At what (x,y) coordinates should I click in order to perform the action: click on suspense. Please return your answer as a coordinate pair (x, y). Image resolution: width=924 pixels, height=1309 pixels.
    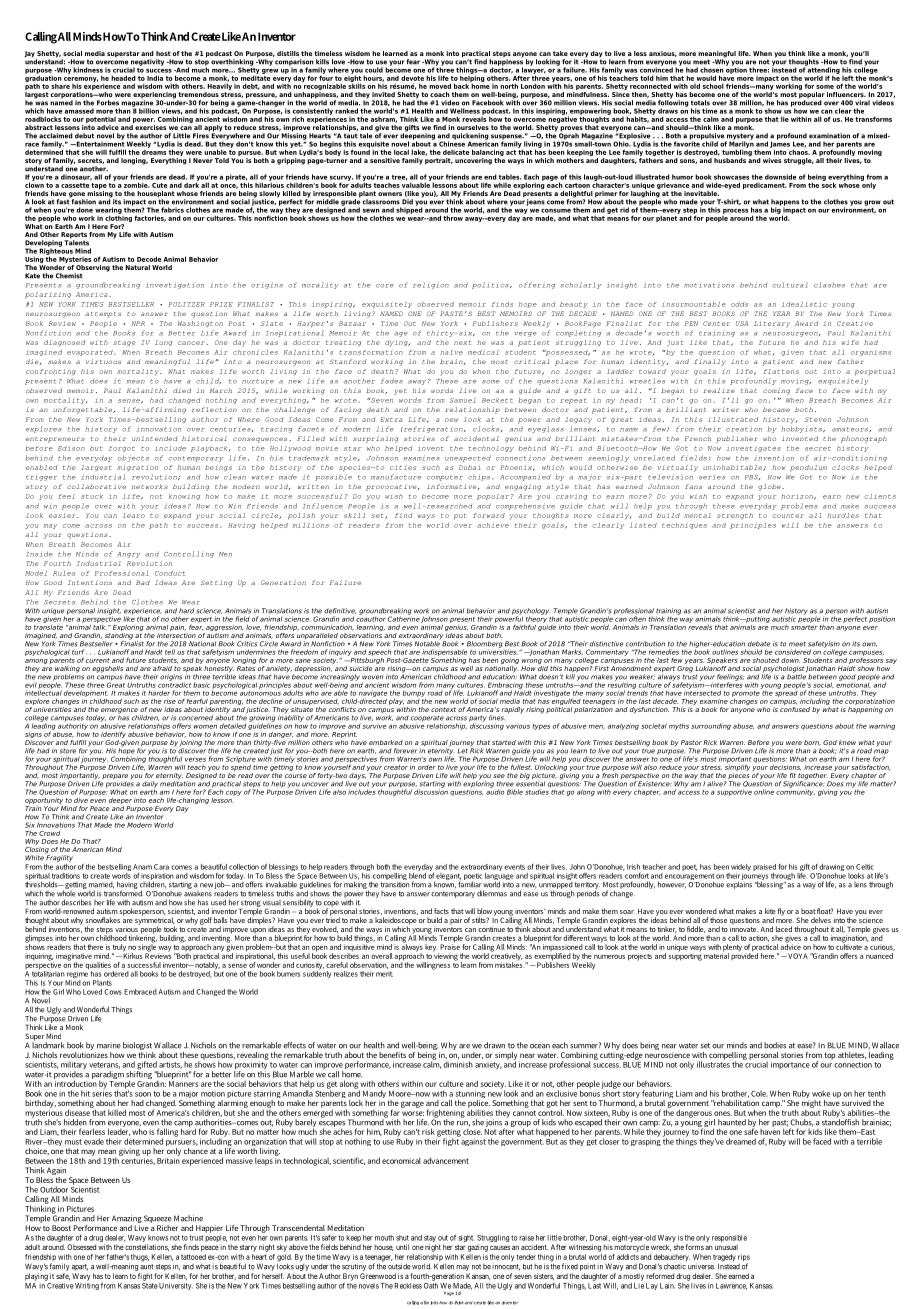
    Looking at the image, I should click on (507, 138).
